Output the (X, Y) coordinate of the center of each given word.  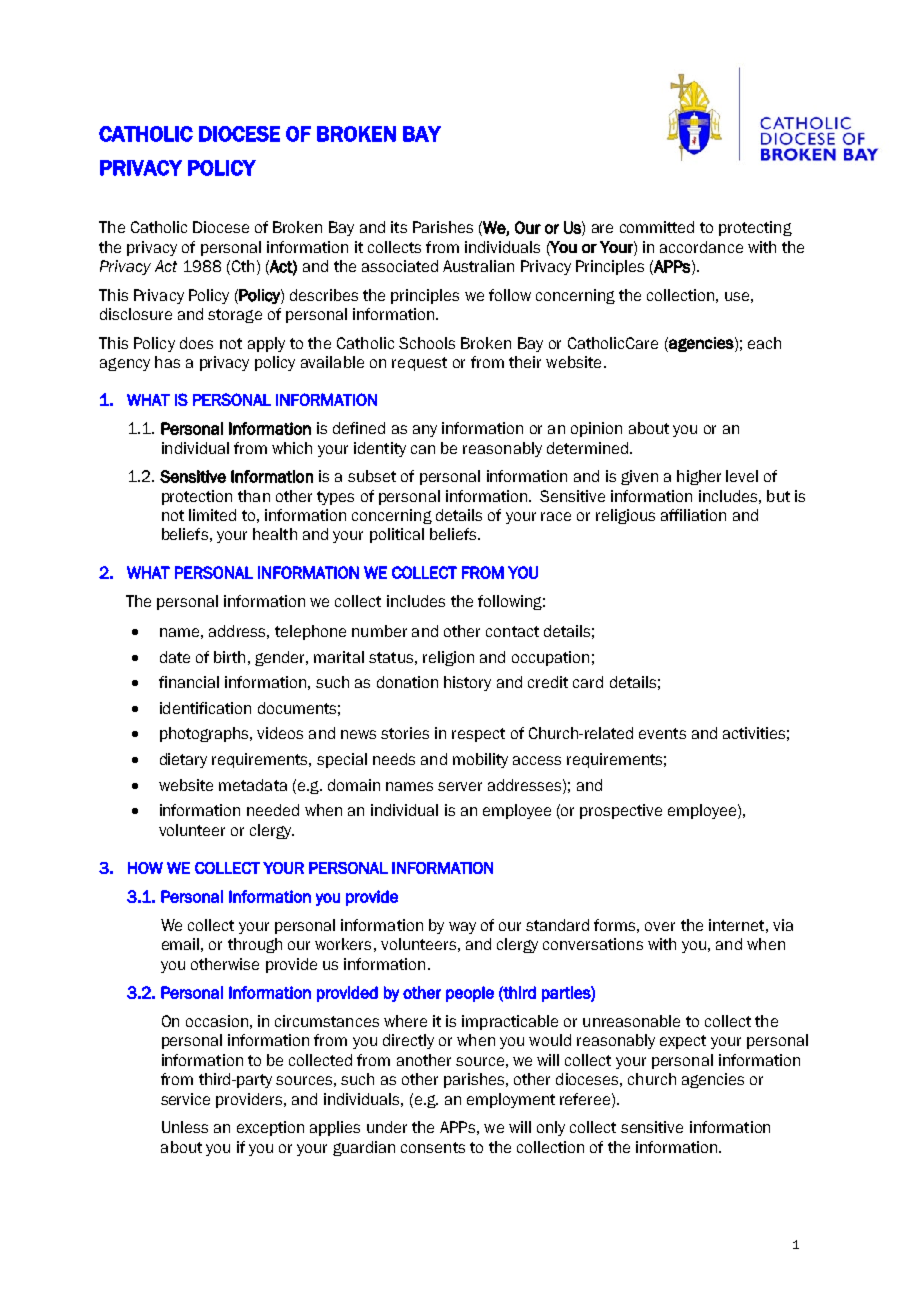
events (662, 733)
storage (235, 316)
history (467, 683)
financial (189, 682)
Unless (185, 1127)
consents (433, 1147)
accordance (701, 247)
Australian (478, 266)
